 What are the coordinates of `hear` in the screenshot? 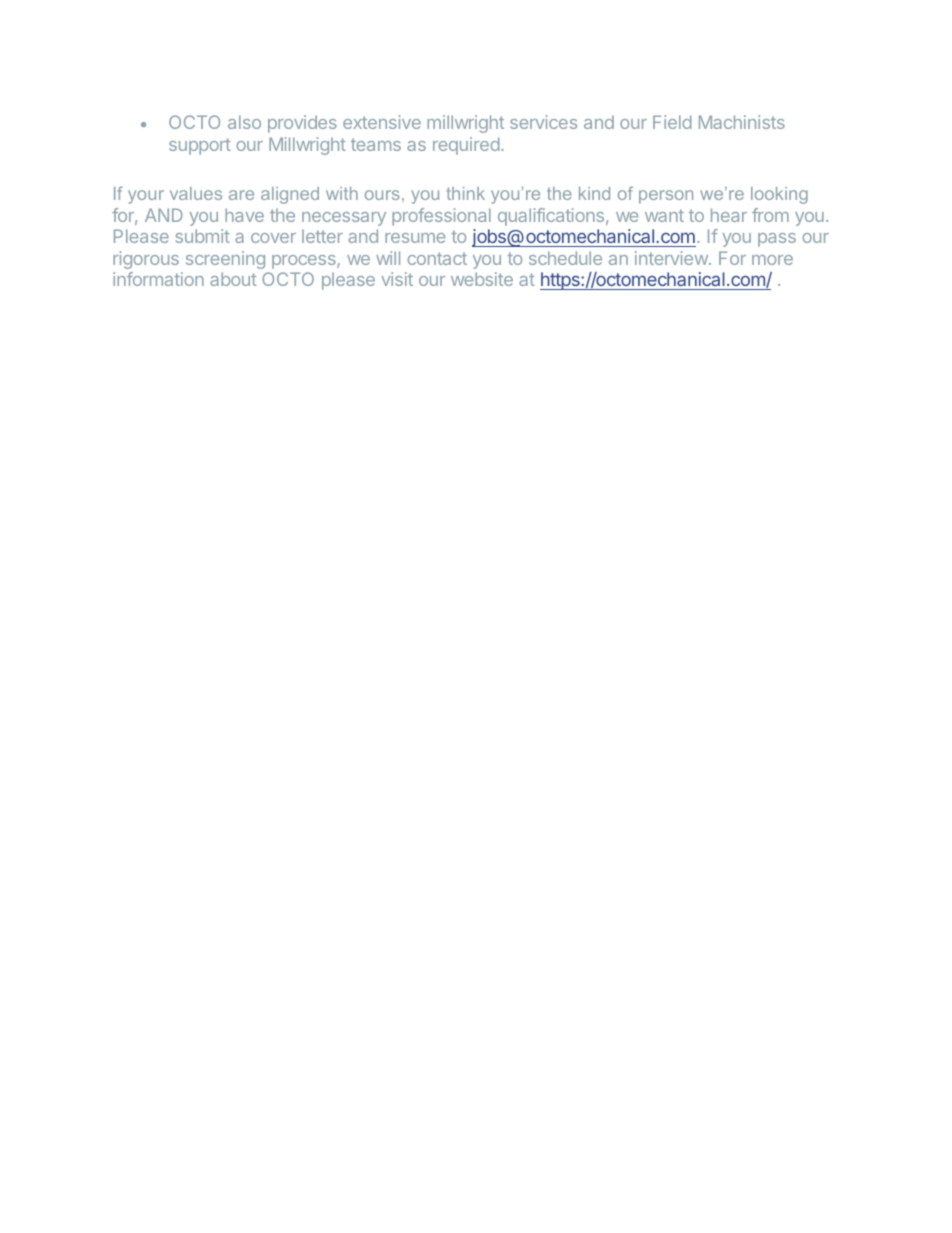 It's located at (729, 215).
